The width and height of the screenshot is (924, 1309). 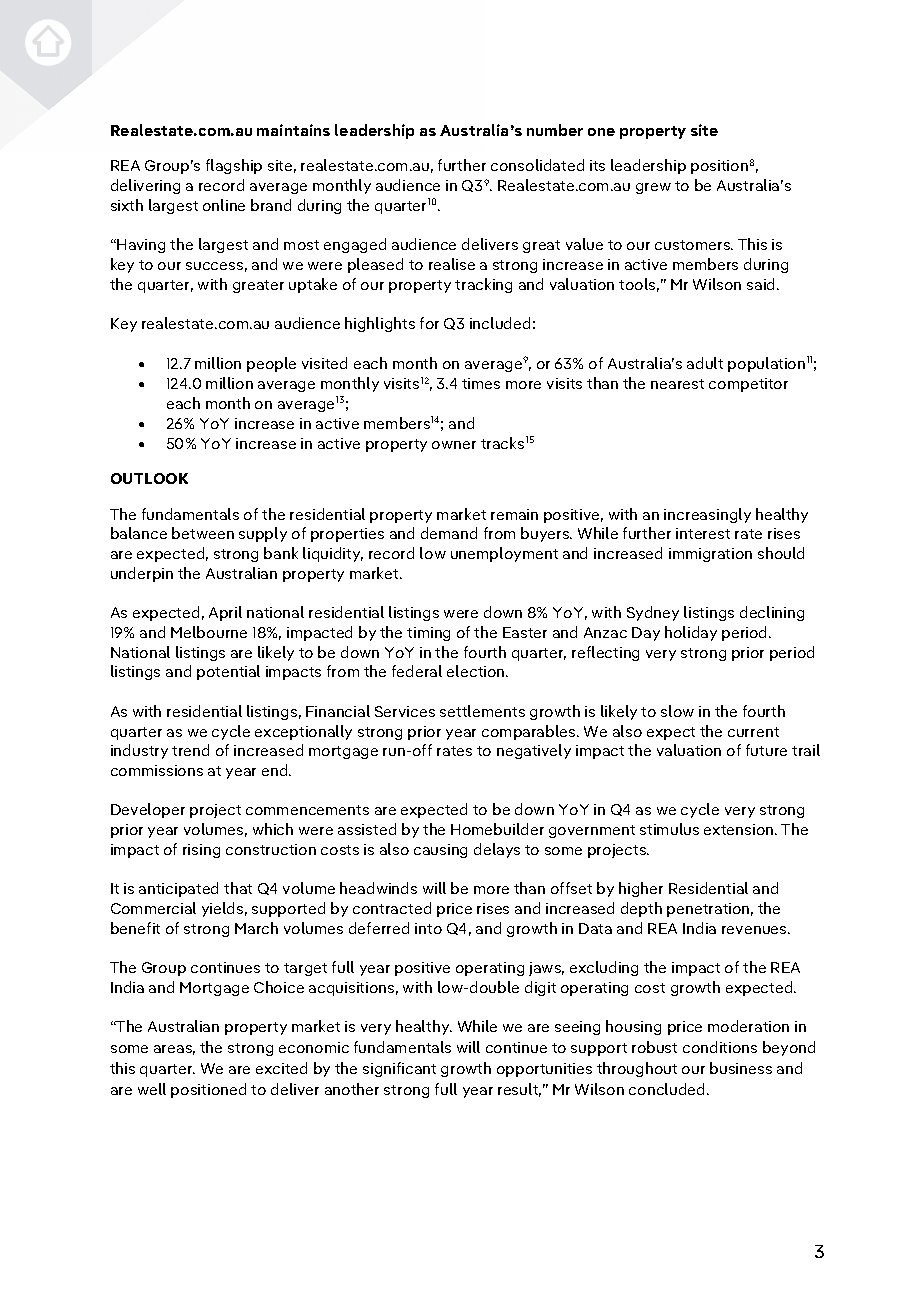 What do you see at coordinates (741, 1068) in the screenshot?
I see `business` at bounding box center [741, 1068].
